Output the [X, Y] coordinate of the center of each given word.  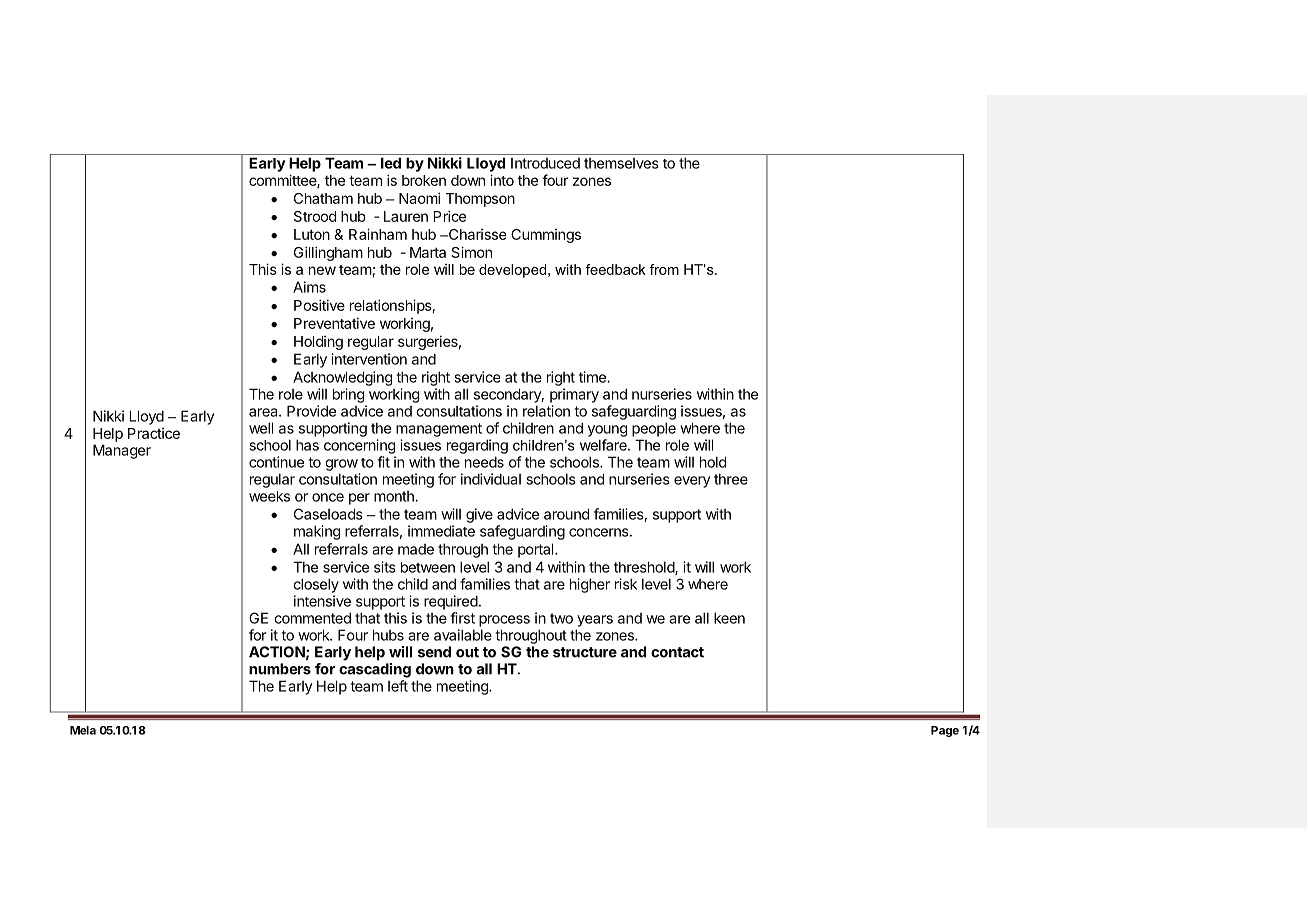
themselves [621, 163]
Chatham [323, 198]
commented [312, 618]
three [731, 479]
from [664, 269]
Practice [154, 433]
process [504, 621]
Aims [309, 287]
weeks [269, 496]
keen [729, 618]
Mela [83, 730]
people [654, 429]
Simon [471, 252]
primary [574, 395]
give [479, 515]
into [502, 180]
